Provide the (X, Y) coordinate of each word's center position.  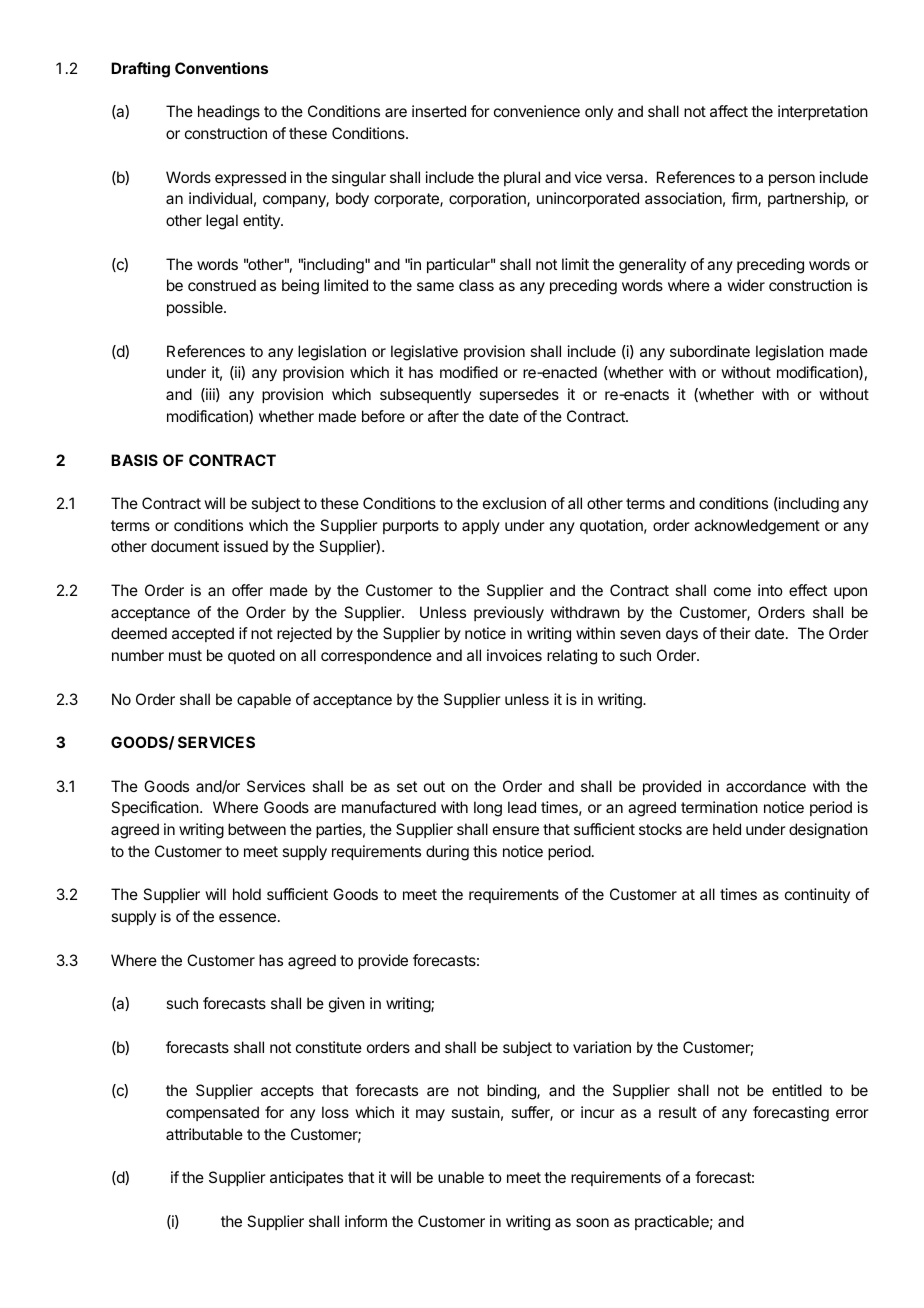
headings (229, 113)
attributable (204, 1134)
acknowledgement (757, 527)
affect (729, 111)
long (488, 809)
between (257, 829)
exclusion (514, 503)
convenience (537, 111)
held (727, 829)
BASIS (134, 460)
